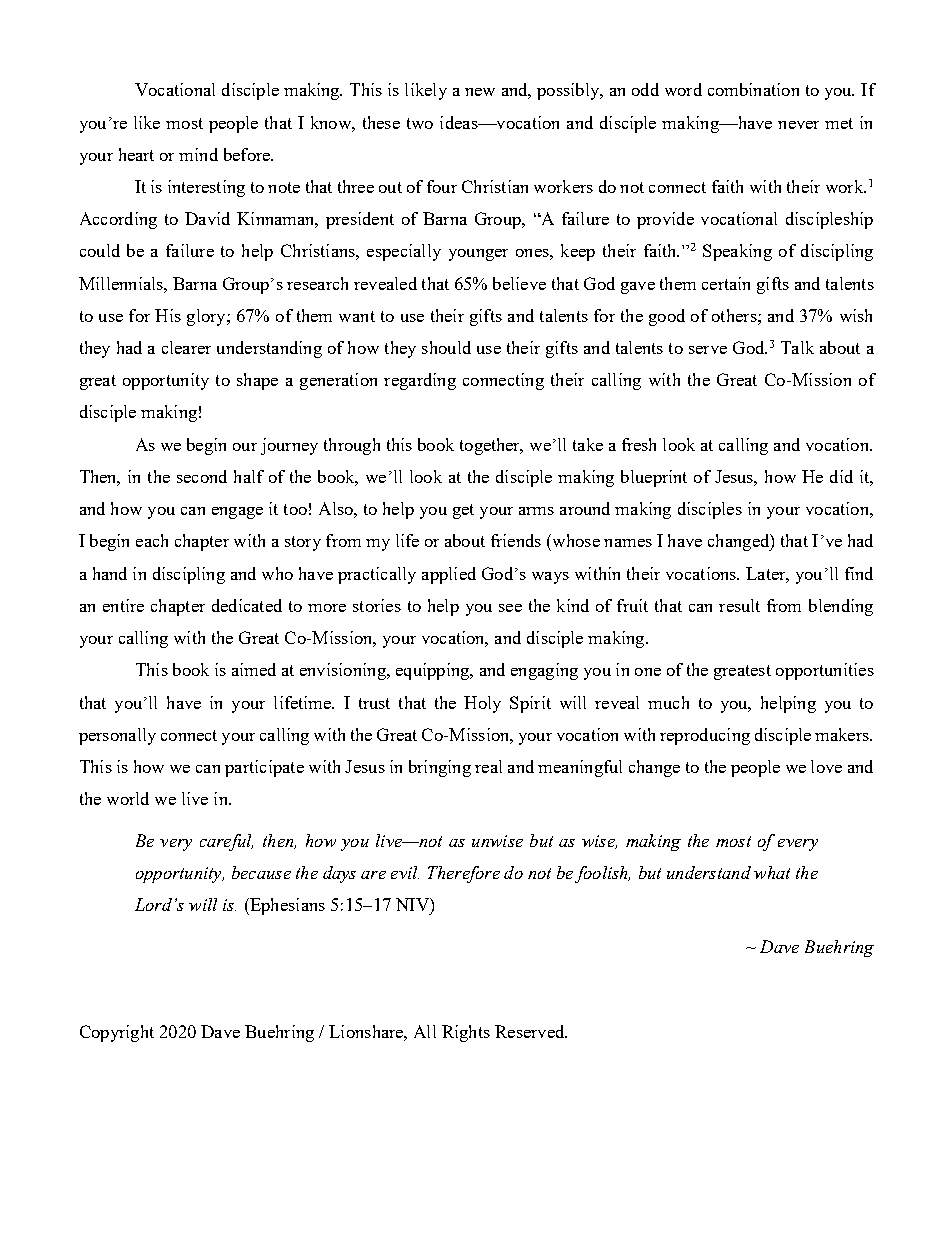 Image resolution: width=952 pixels, height=1233 pixels. Describe the element at coordinates (466, 1033) in the image. I see `Rights` at that location.
